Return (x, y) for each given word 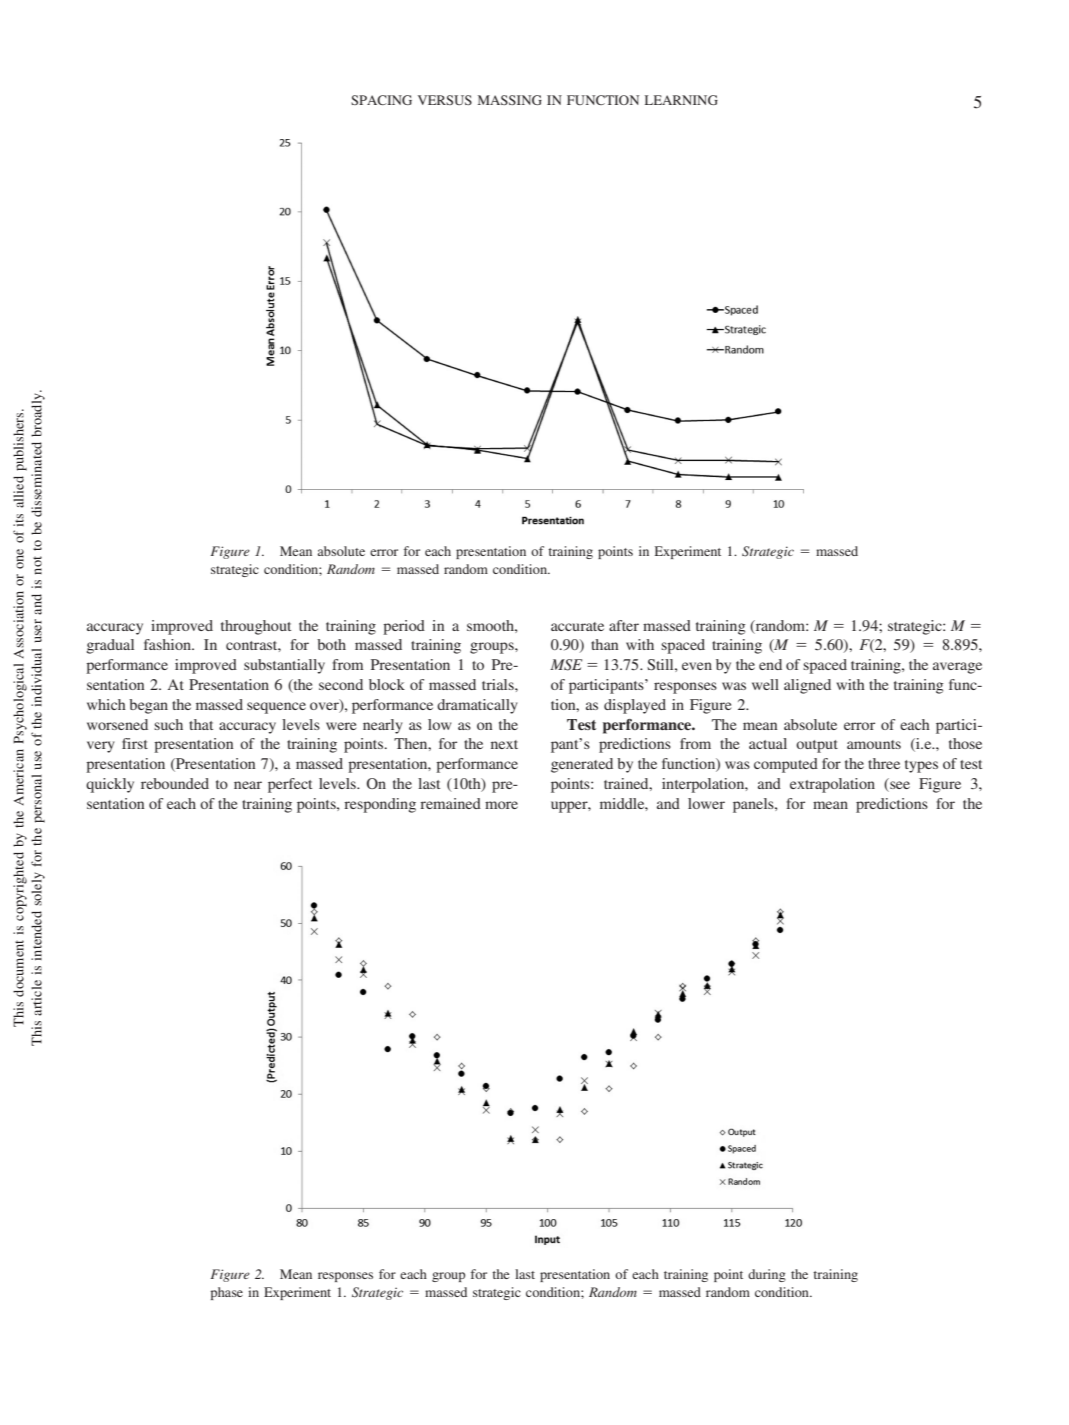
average (957, 668)
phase (227, 1293)
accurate (577, 626)
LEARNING (681, 100)
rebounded (175, 783)
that (201, 724)
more (501, 805)
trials (499, 684)
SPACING (381, 100)
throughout (256, 627)
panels (754, 805)
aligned (807, 686)
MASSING (510, 100)
